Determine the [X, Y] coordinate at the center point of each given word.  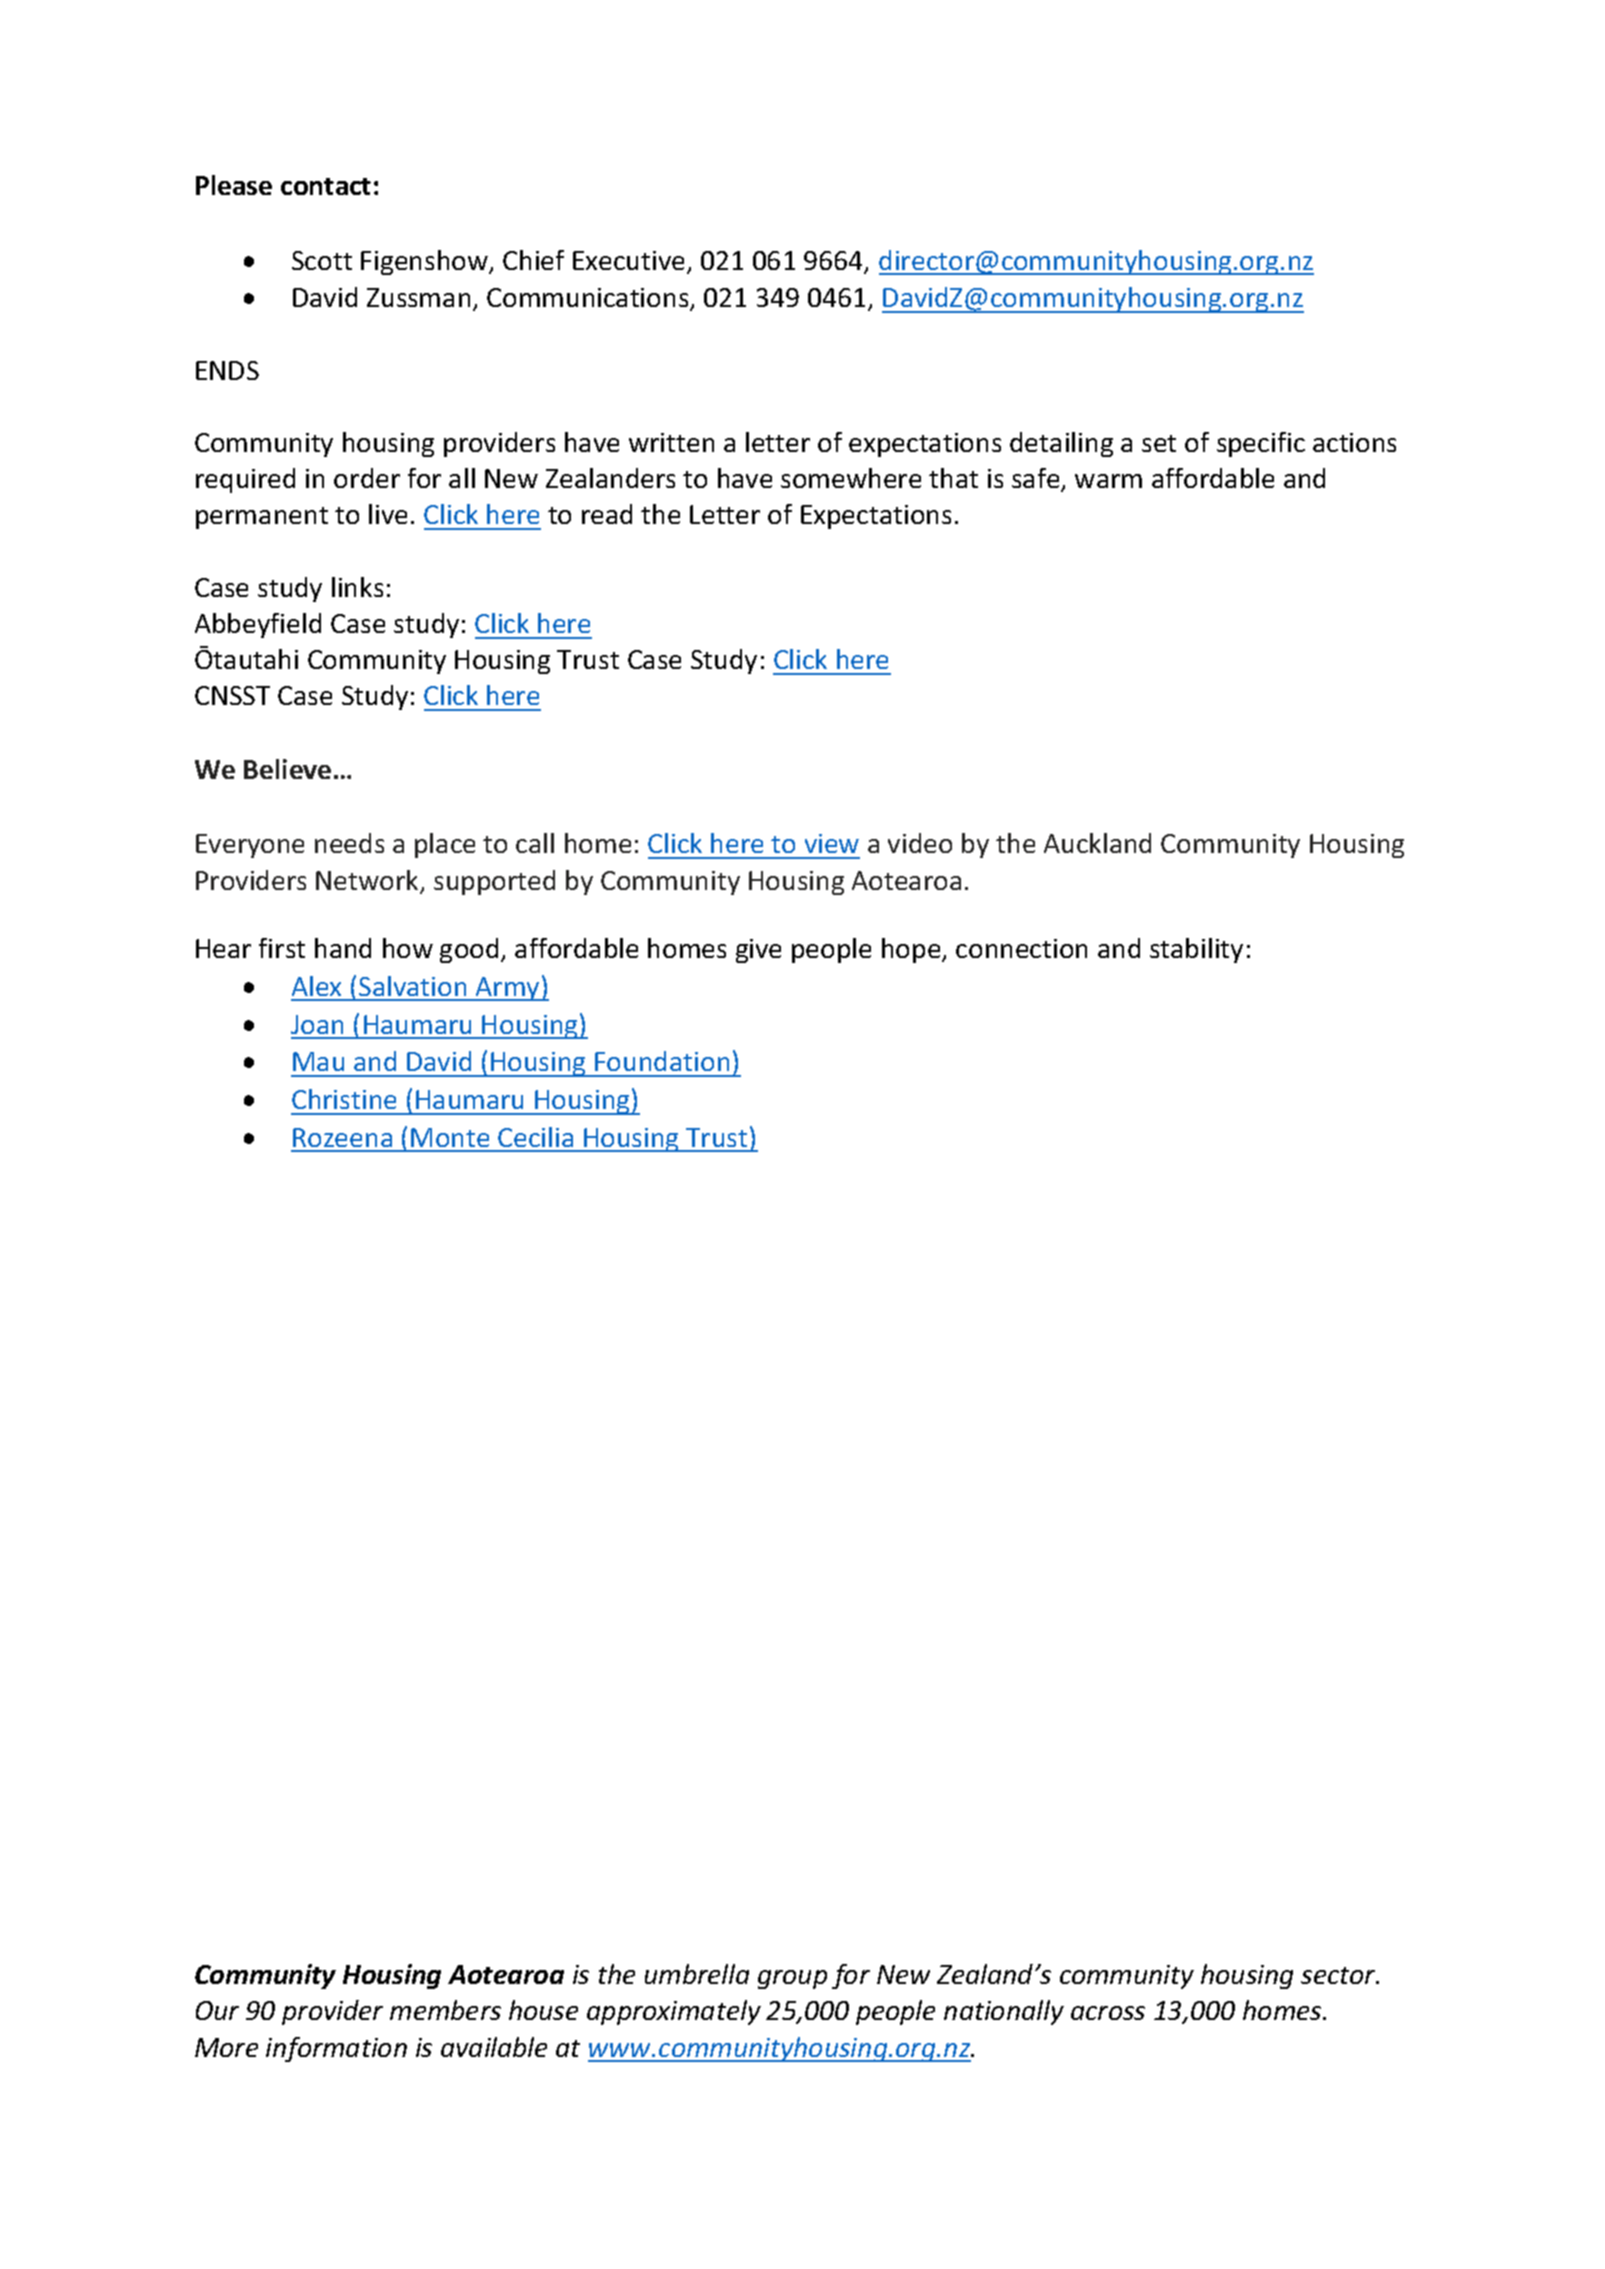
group [792, 1979]
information [336, 2049]
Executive [628, 260]
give [758, 951]
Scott [322, 260]
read [607, 514]
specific [1261, 444]
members [445, 2010]
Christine [344, 1099]
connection [1021, 948]
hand [343, 948]
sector [1339, 1975]
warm [1108, 481]
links [357, 587]
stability [1196, 950]
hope [912, 950]
